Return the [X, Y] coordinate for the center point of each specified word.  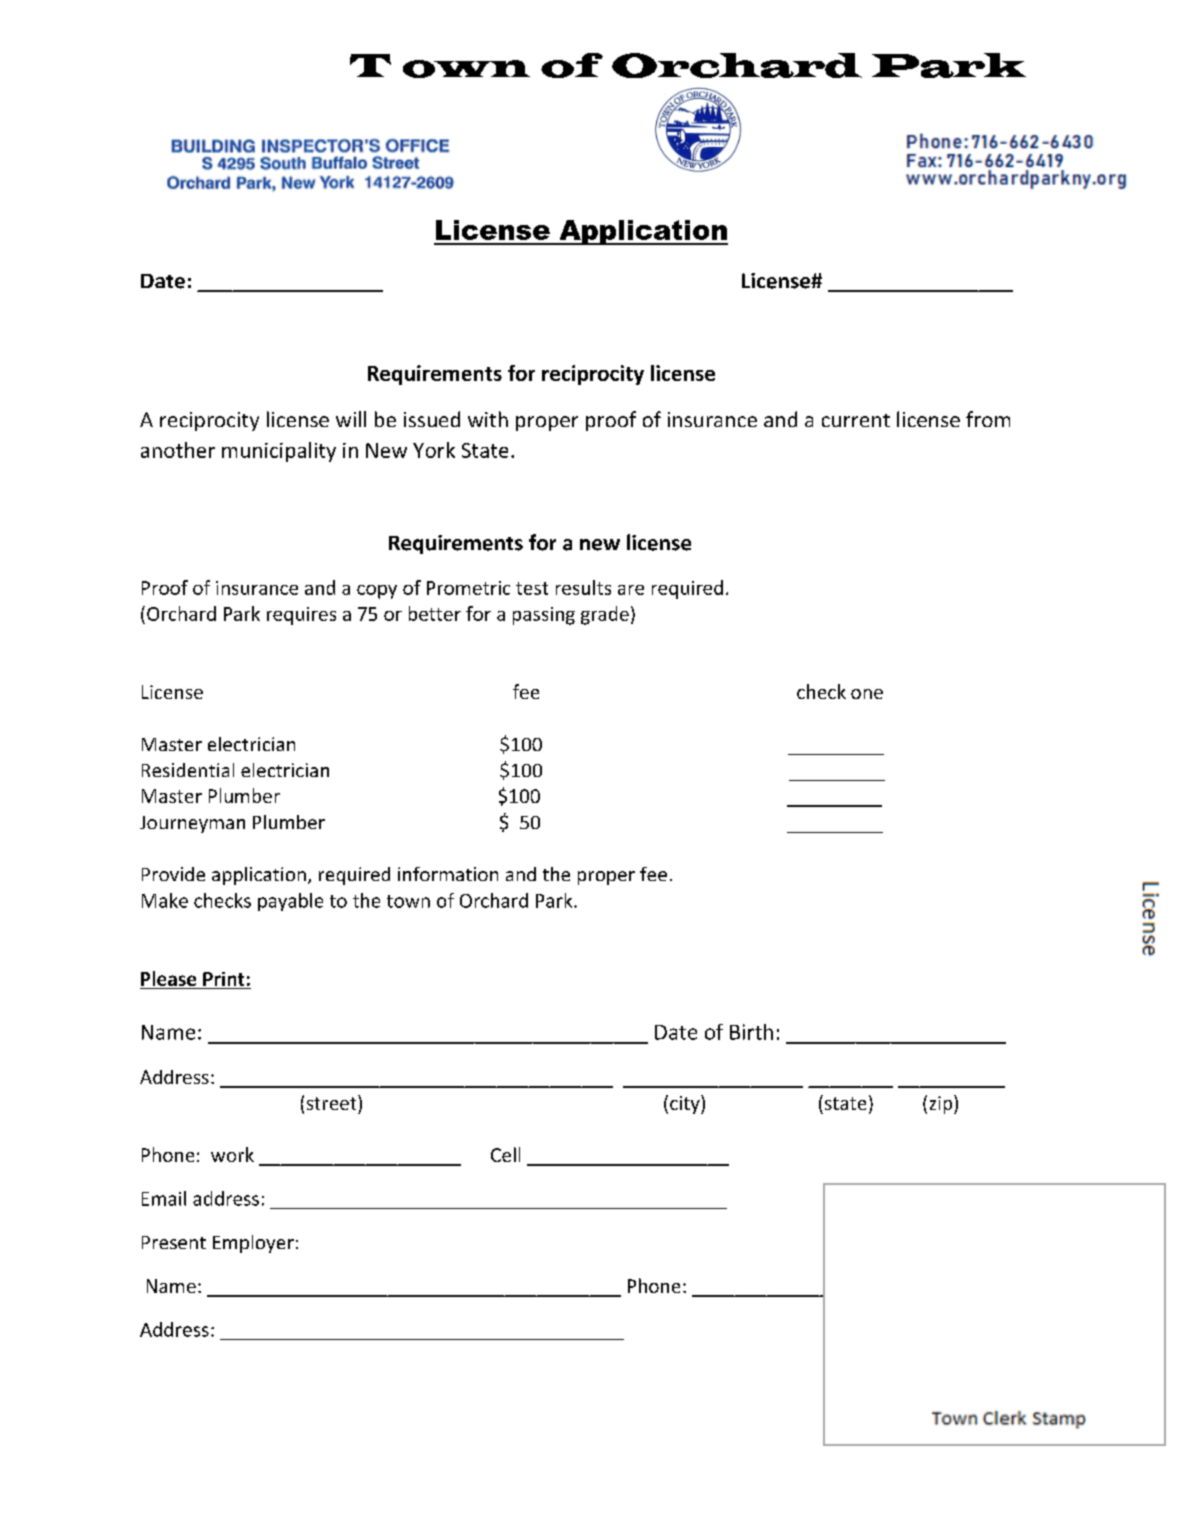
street [333, 1102]
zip [942, 1104]
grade [605, 615]
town [408, 901]
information [448, 874]
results [583, 587]
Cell [505, 1154]
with [488, 419]
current [856, 420]
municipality [279, 452]
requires [301, 616]
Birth [751, 1032]
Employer [253, 1244]
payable [290, 902]
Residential [188, 770]
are [631, 590]
